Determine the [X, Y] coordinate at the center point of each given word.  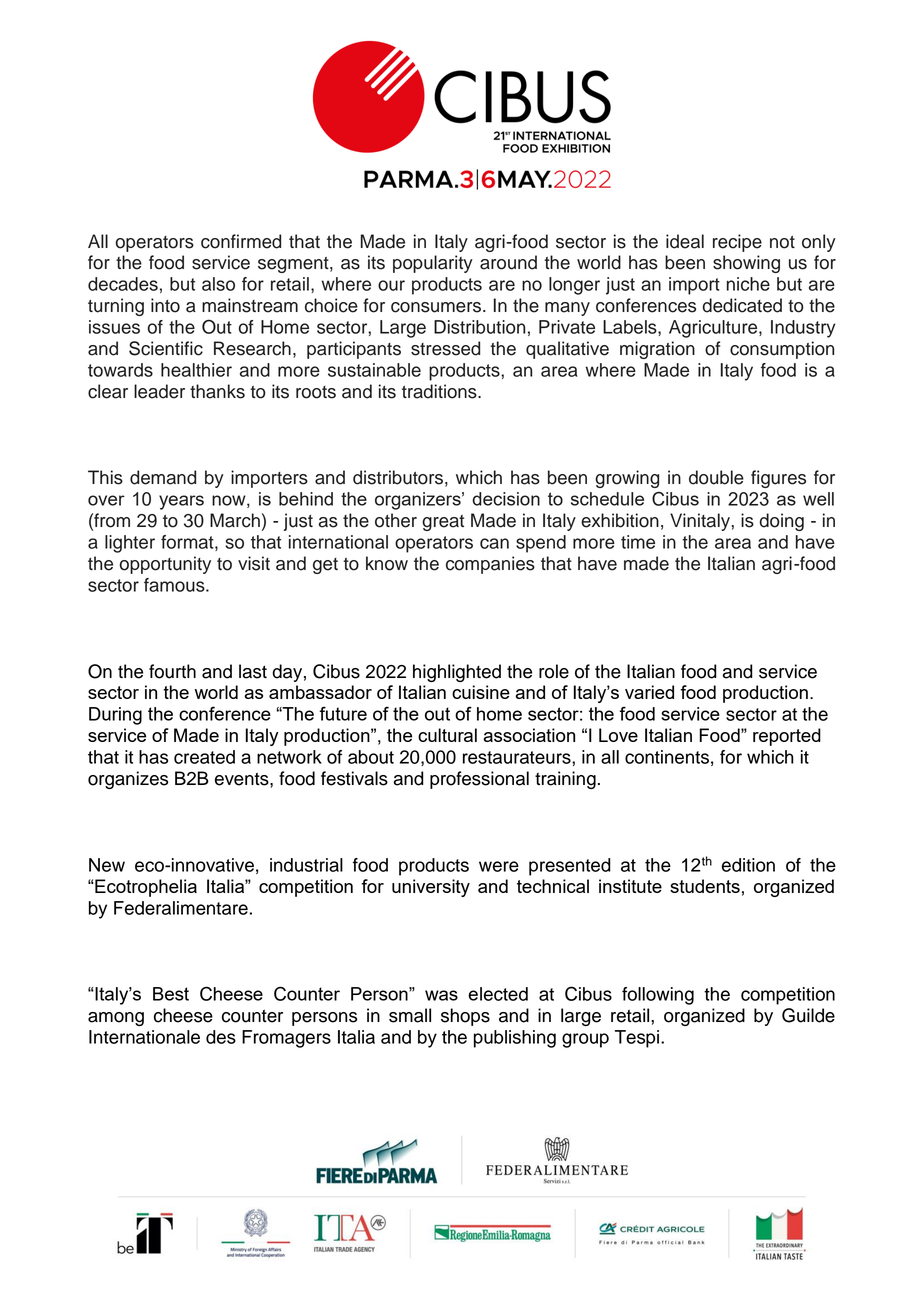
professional [479, 780]
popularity [433, 264]
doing [782, 522]
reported [787, 737]
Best [171, 994]
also [218, 284]
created [204, 757]
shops [465, 1017]
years [181, 502]
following [658, 996]
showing [746, 264]
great [443, 523]
